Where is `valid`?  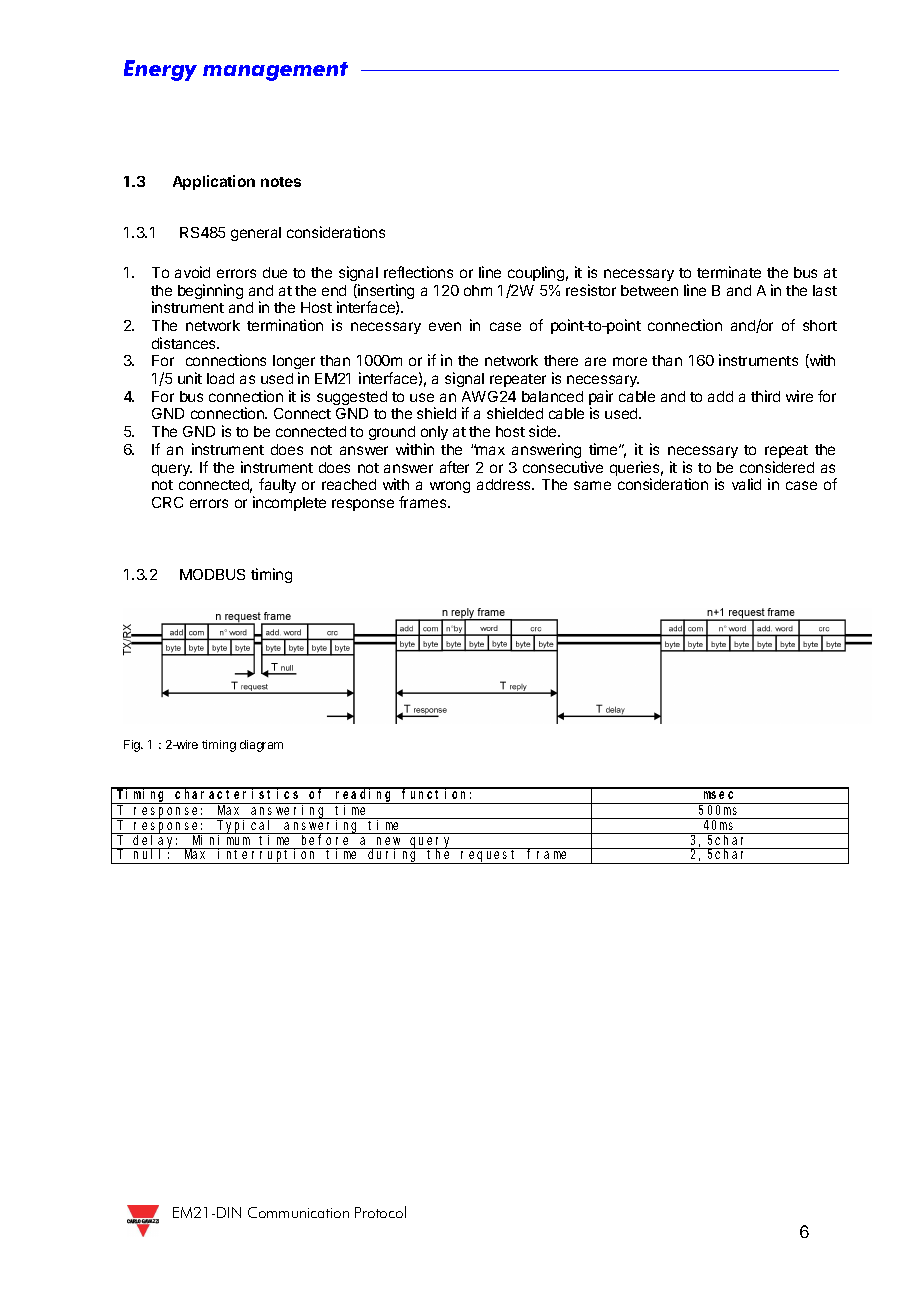 valid is located at coordinates (746, 484).
